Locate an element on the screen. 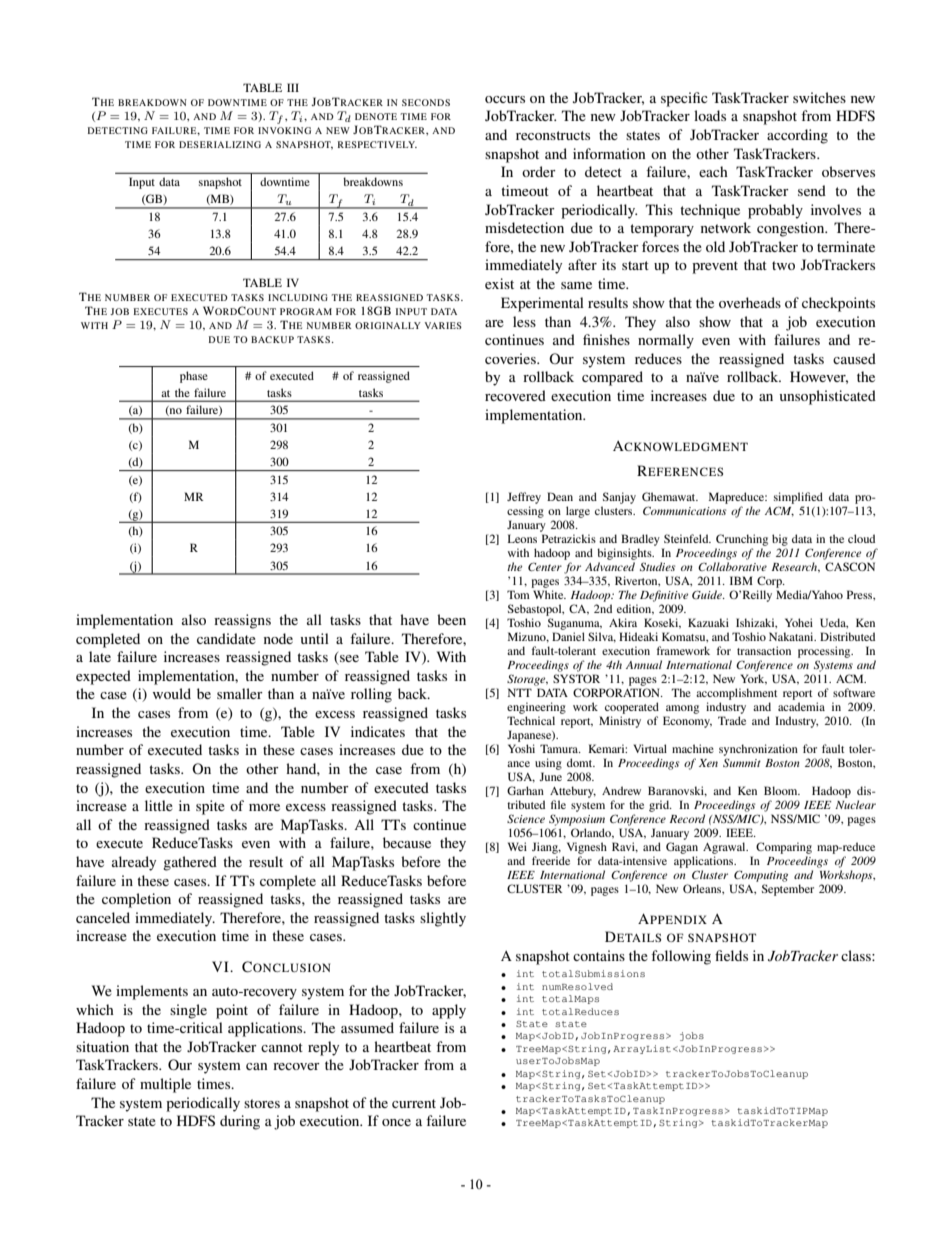  DESERIALIZING is located at coordinates (220, 144).
